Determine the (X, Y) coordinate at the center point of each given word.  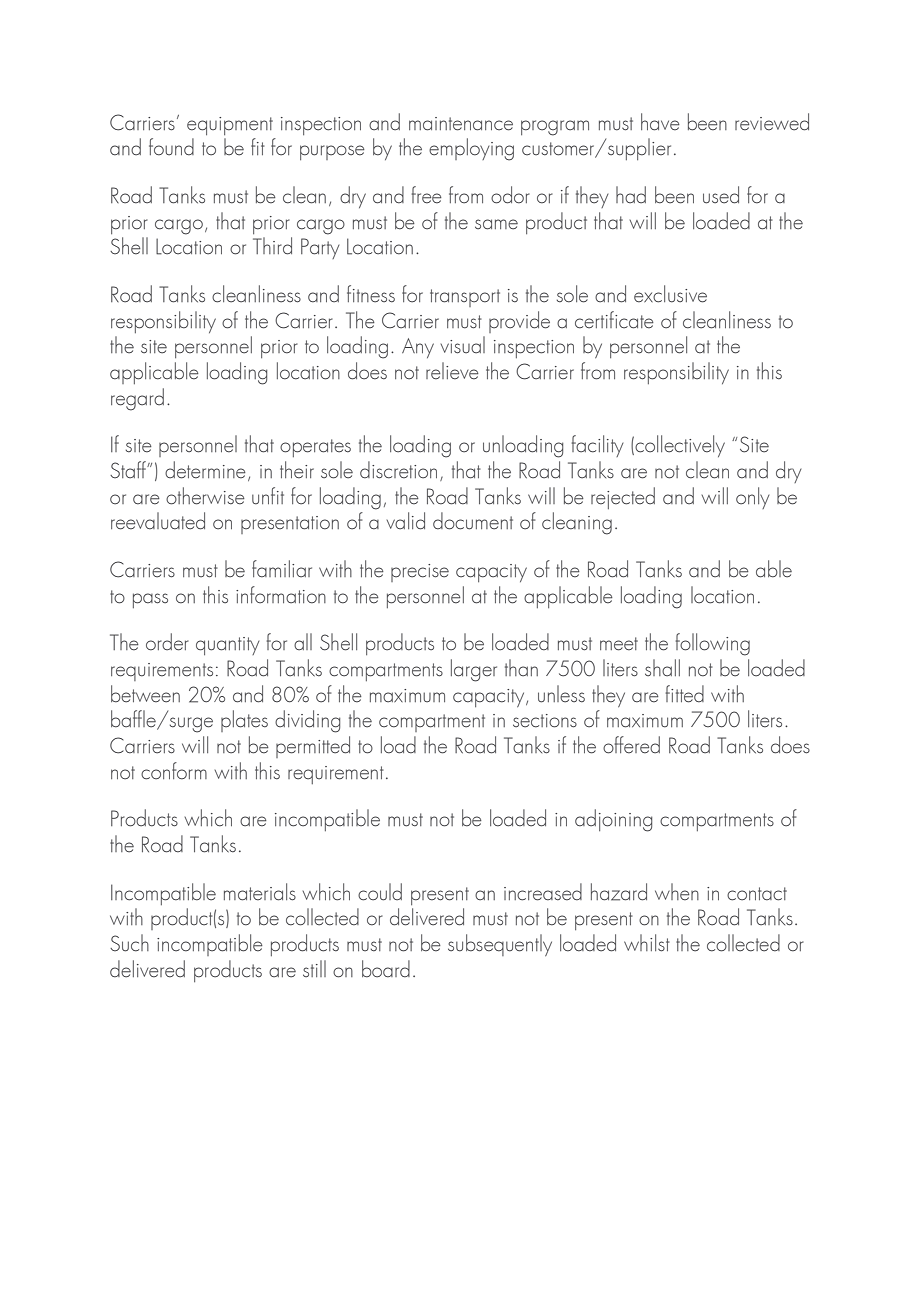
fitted (685, 694)
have (660, 122)
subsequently (500, 945)
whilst (647, 943)
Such (129, 943)
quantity (227, 646)
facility (597, 446)
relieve (452, 371)
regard (137, 399)
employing (471, 149)
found (171, 147)
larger (474, 670)
